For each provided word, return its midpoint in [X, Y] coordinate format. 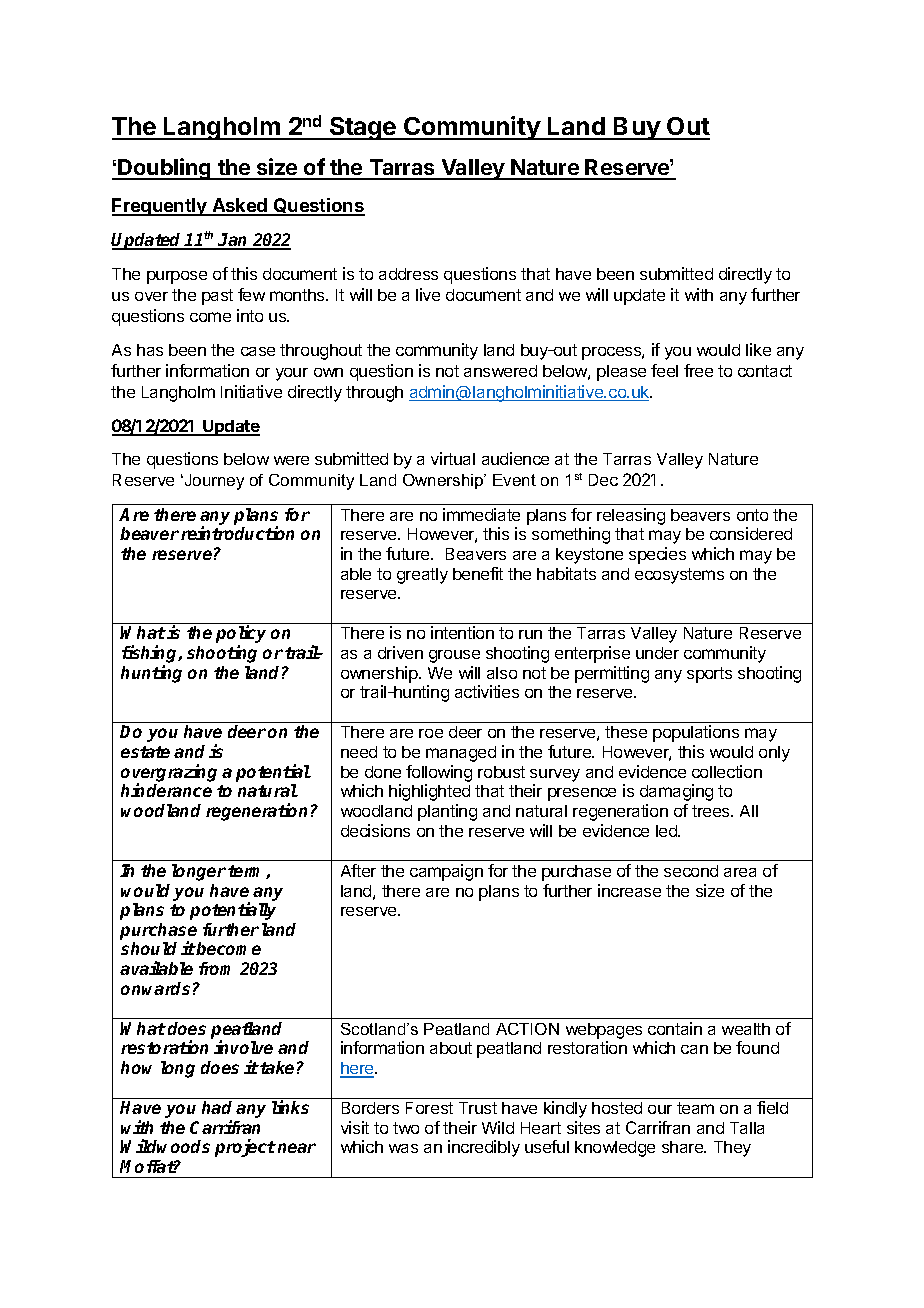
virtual [453, 458]
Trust [478, 1108]
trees [712, 811]
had [217, 1107]
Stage [363, 128]
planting [447, 812]
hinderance [166, 790]
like [758, 349]
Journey [213, 482]
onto [752, 515]
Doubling [165, 169]
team [695, 1108]
